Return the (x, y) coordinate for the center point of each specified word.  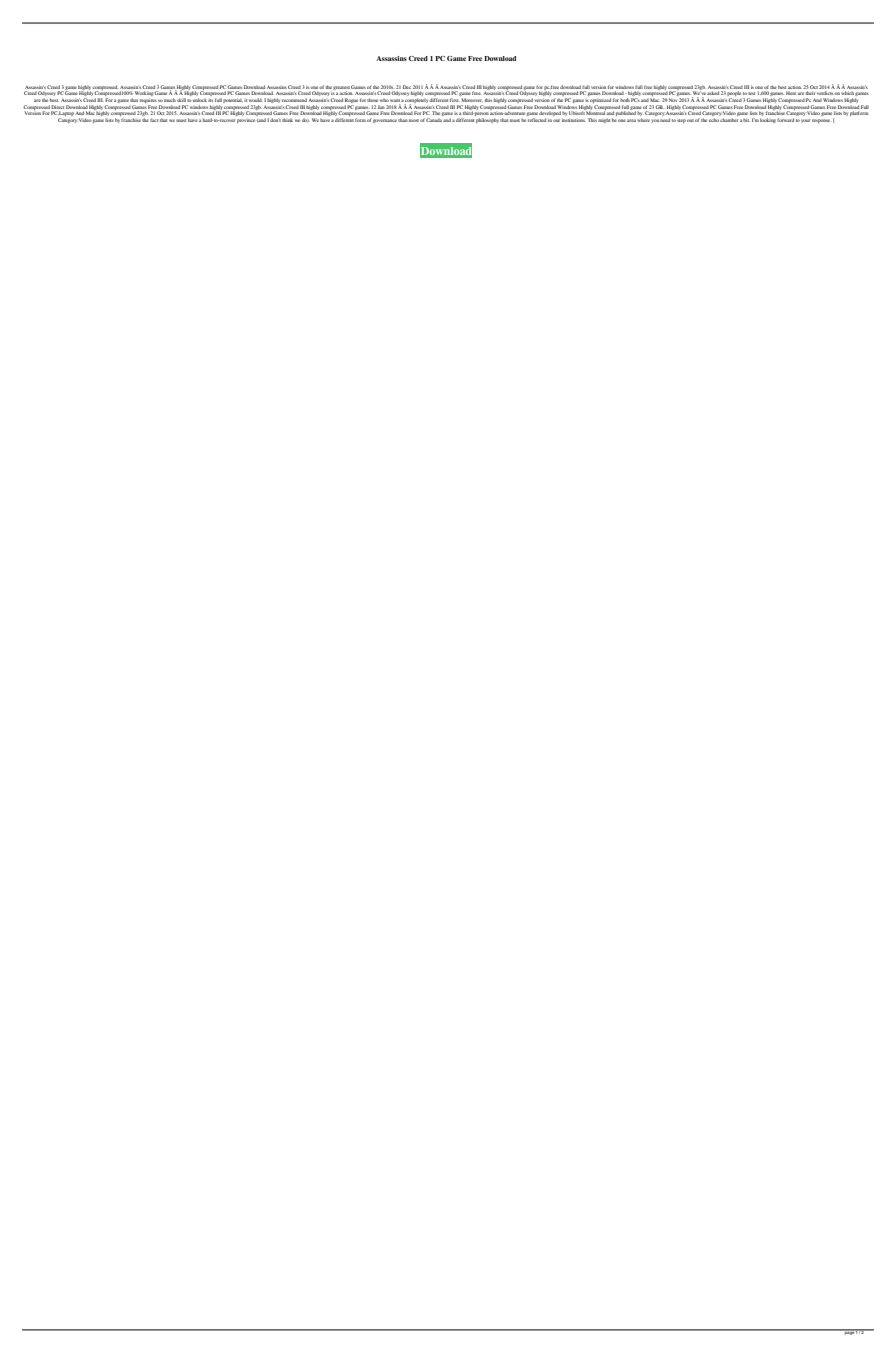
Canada (434, 120)
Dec (407, 87)
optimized (600, 101)
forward (785, 120)
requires (148, 101)
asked (713, 93)
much (170, 100)
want (395, 100)
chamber (729, 120)
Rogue (351, 100)
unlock (200, 100)
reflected (537, 120)
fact (154, 120)
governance (385, 121)
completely (416, 102)
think (287, 120)
